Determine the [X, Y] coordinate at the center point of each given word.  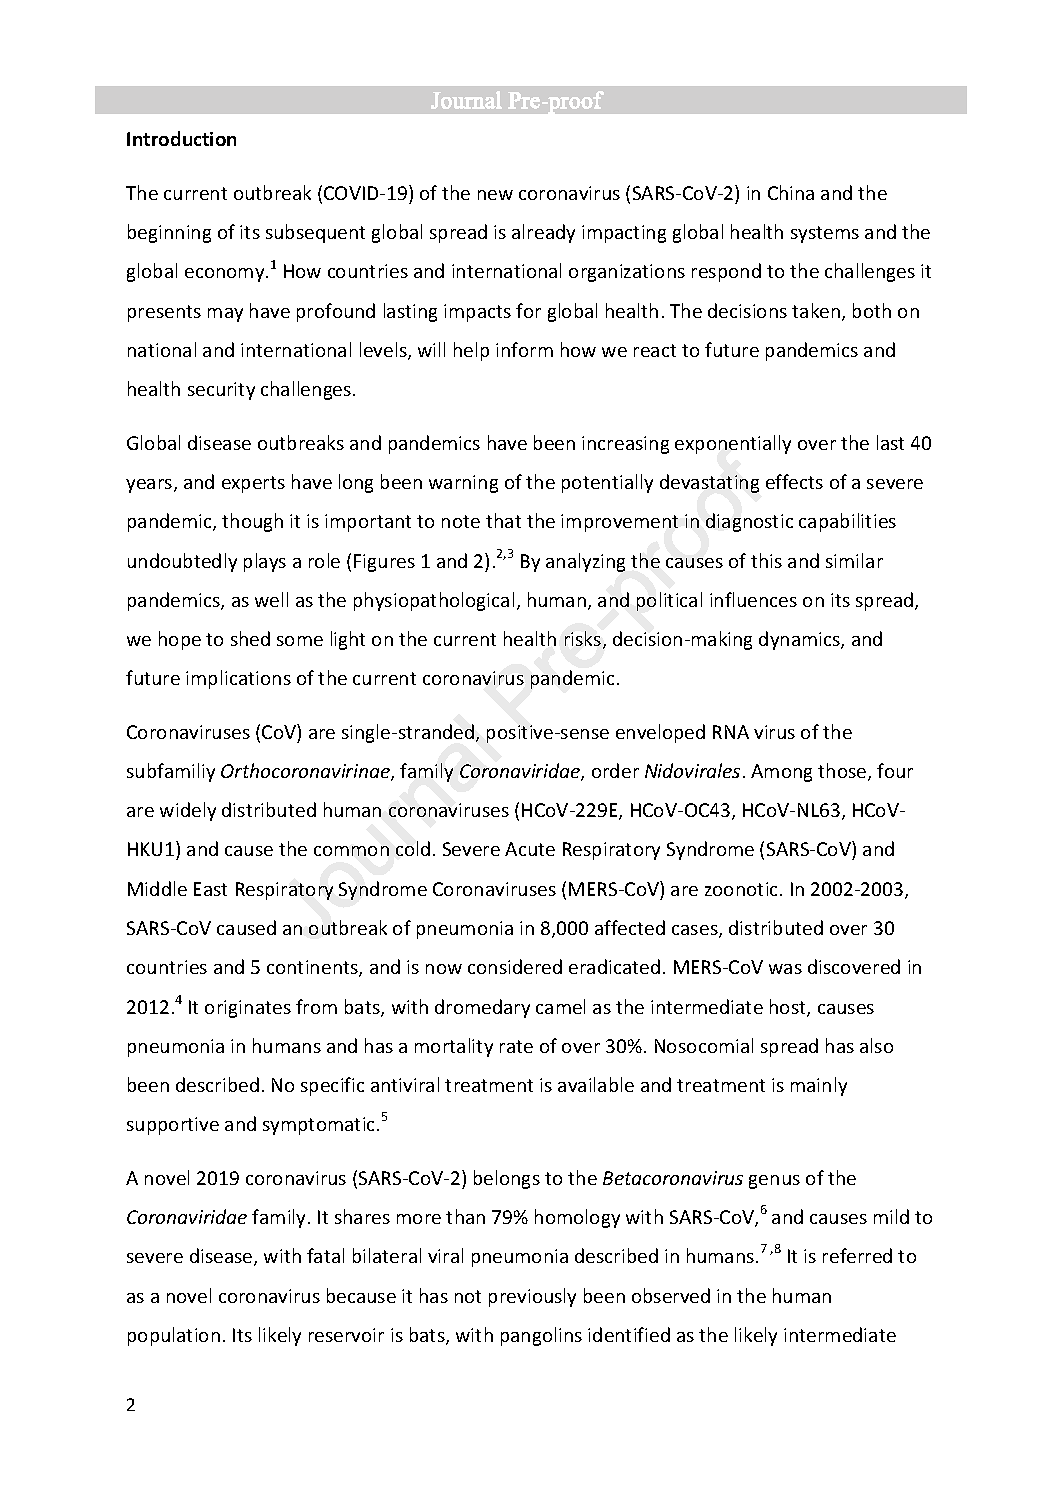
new [495, 195]
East [210, 889]
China [791, 192]
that [503, 520]
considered [515, 966]
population [174, 1336]
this [766, 560]
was [785, 969]
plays [265, 562]
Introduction [181, 138]
